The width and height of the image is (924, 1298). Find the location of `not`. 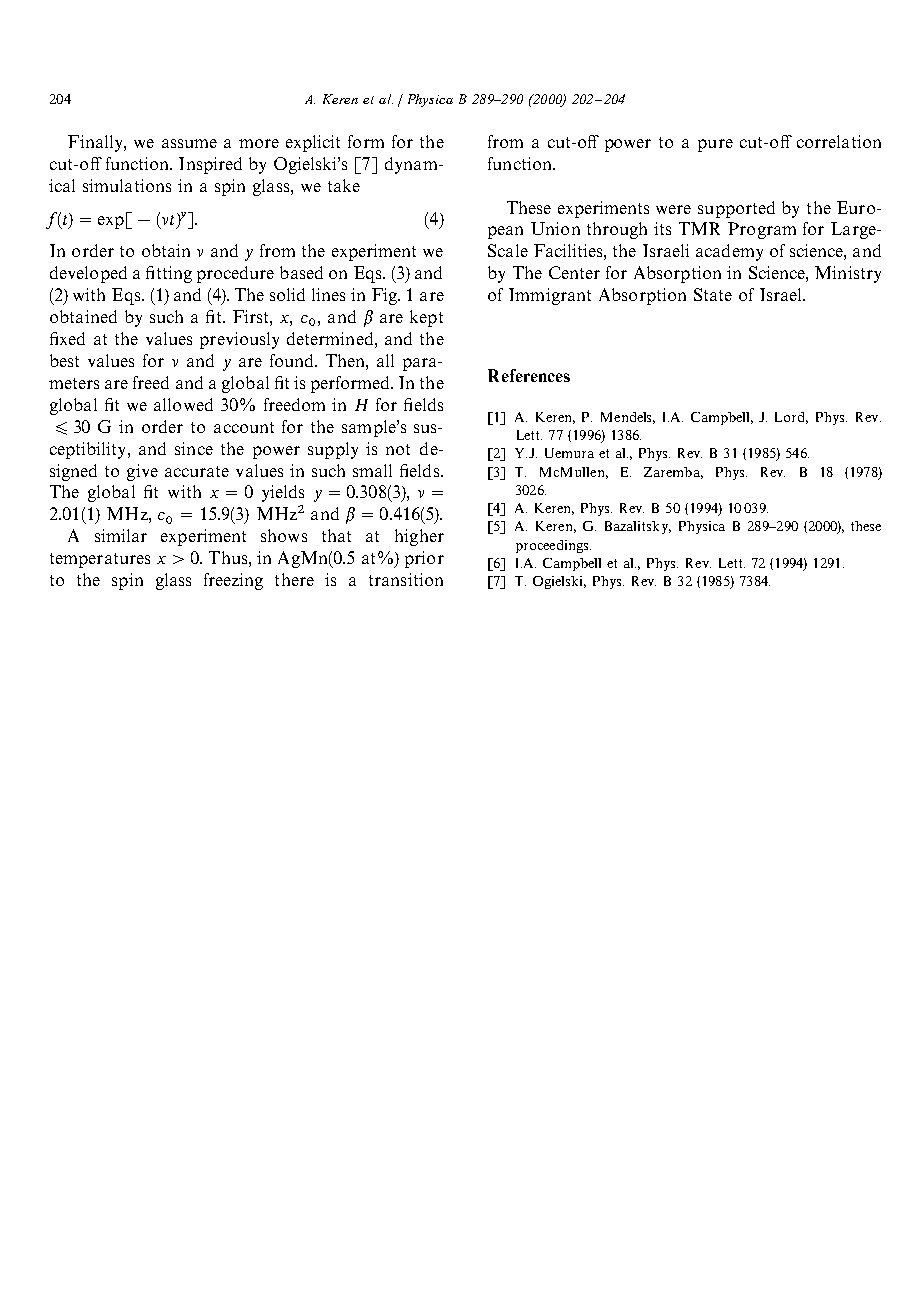

not is located at coordinates (398, 449).
